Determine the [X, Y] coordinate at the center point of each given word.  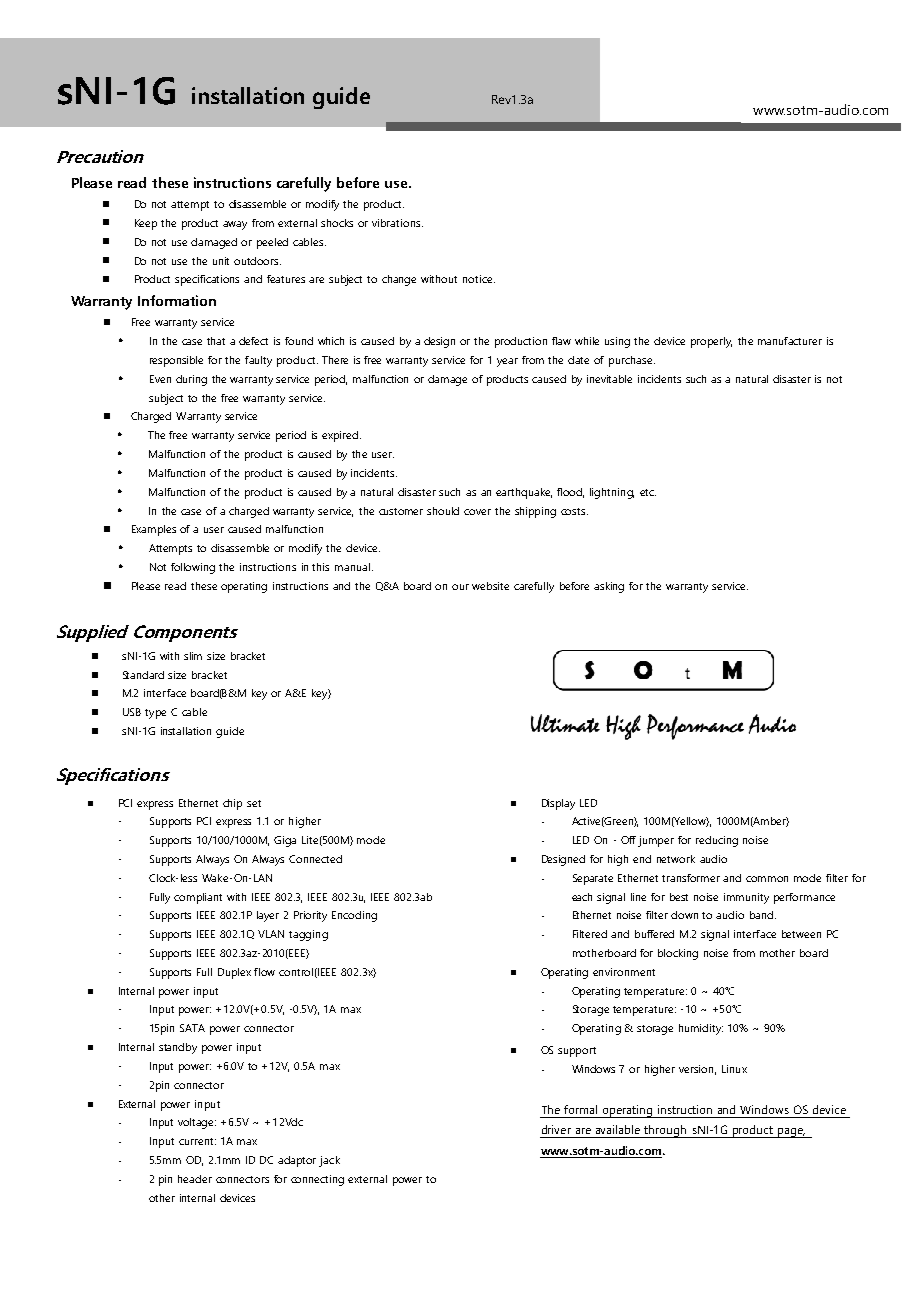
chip [232, 804]
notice [479, 279]
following [193, 568]
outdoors [257, 261]
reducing [717, 841]
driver [556, 1129]
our [460, 587]
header [195, 1179]
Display [558, 804]
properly [711, 342]
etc [648, 492]
